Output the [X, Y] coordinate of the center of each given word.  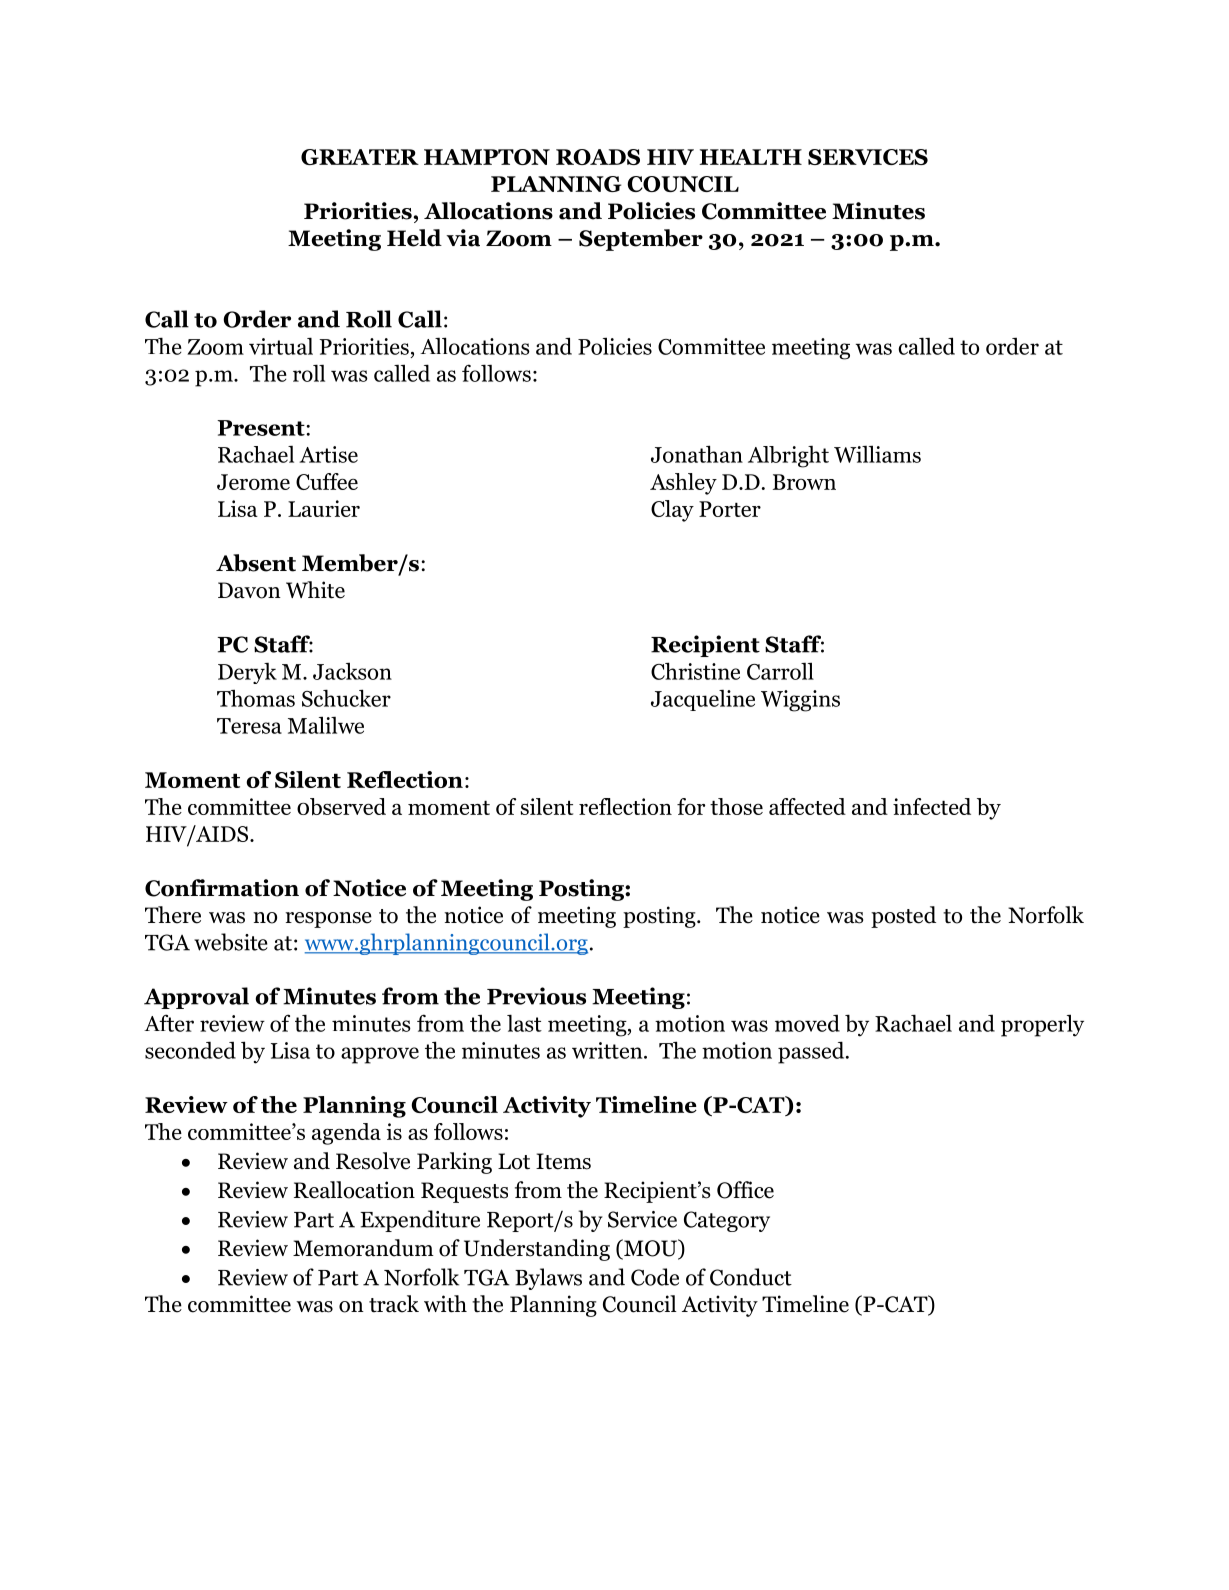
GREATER [360, 157]
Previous [536, 996]
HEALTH [751, 157]
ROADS [598, 157]
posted [903, 917]
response [328, 920]
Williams [877, 454]
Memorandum [363, 1248]
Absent [256, 563]
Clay [672, 511]
